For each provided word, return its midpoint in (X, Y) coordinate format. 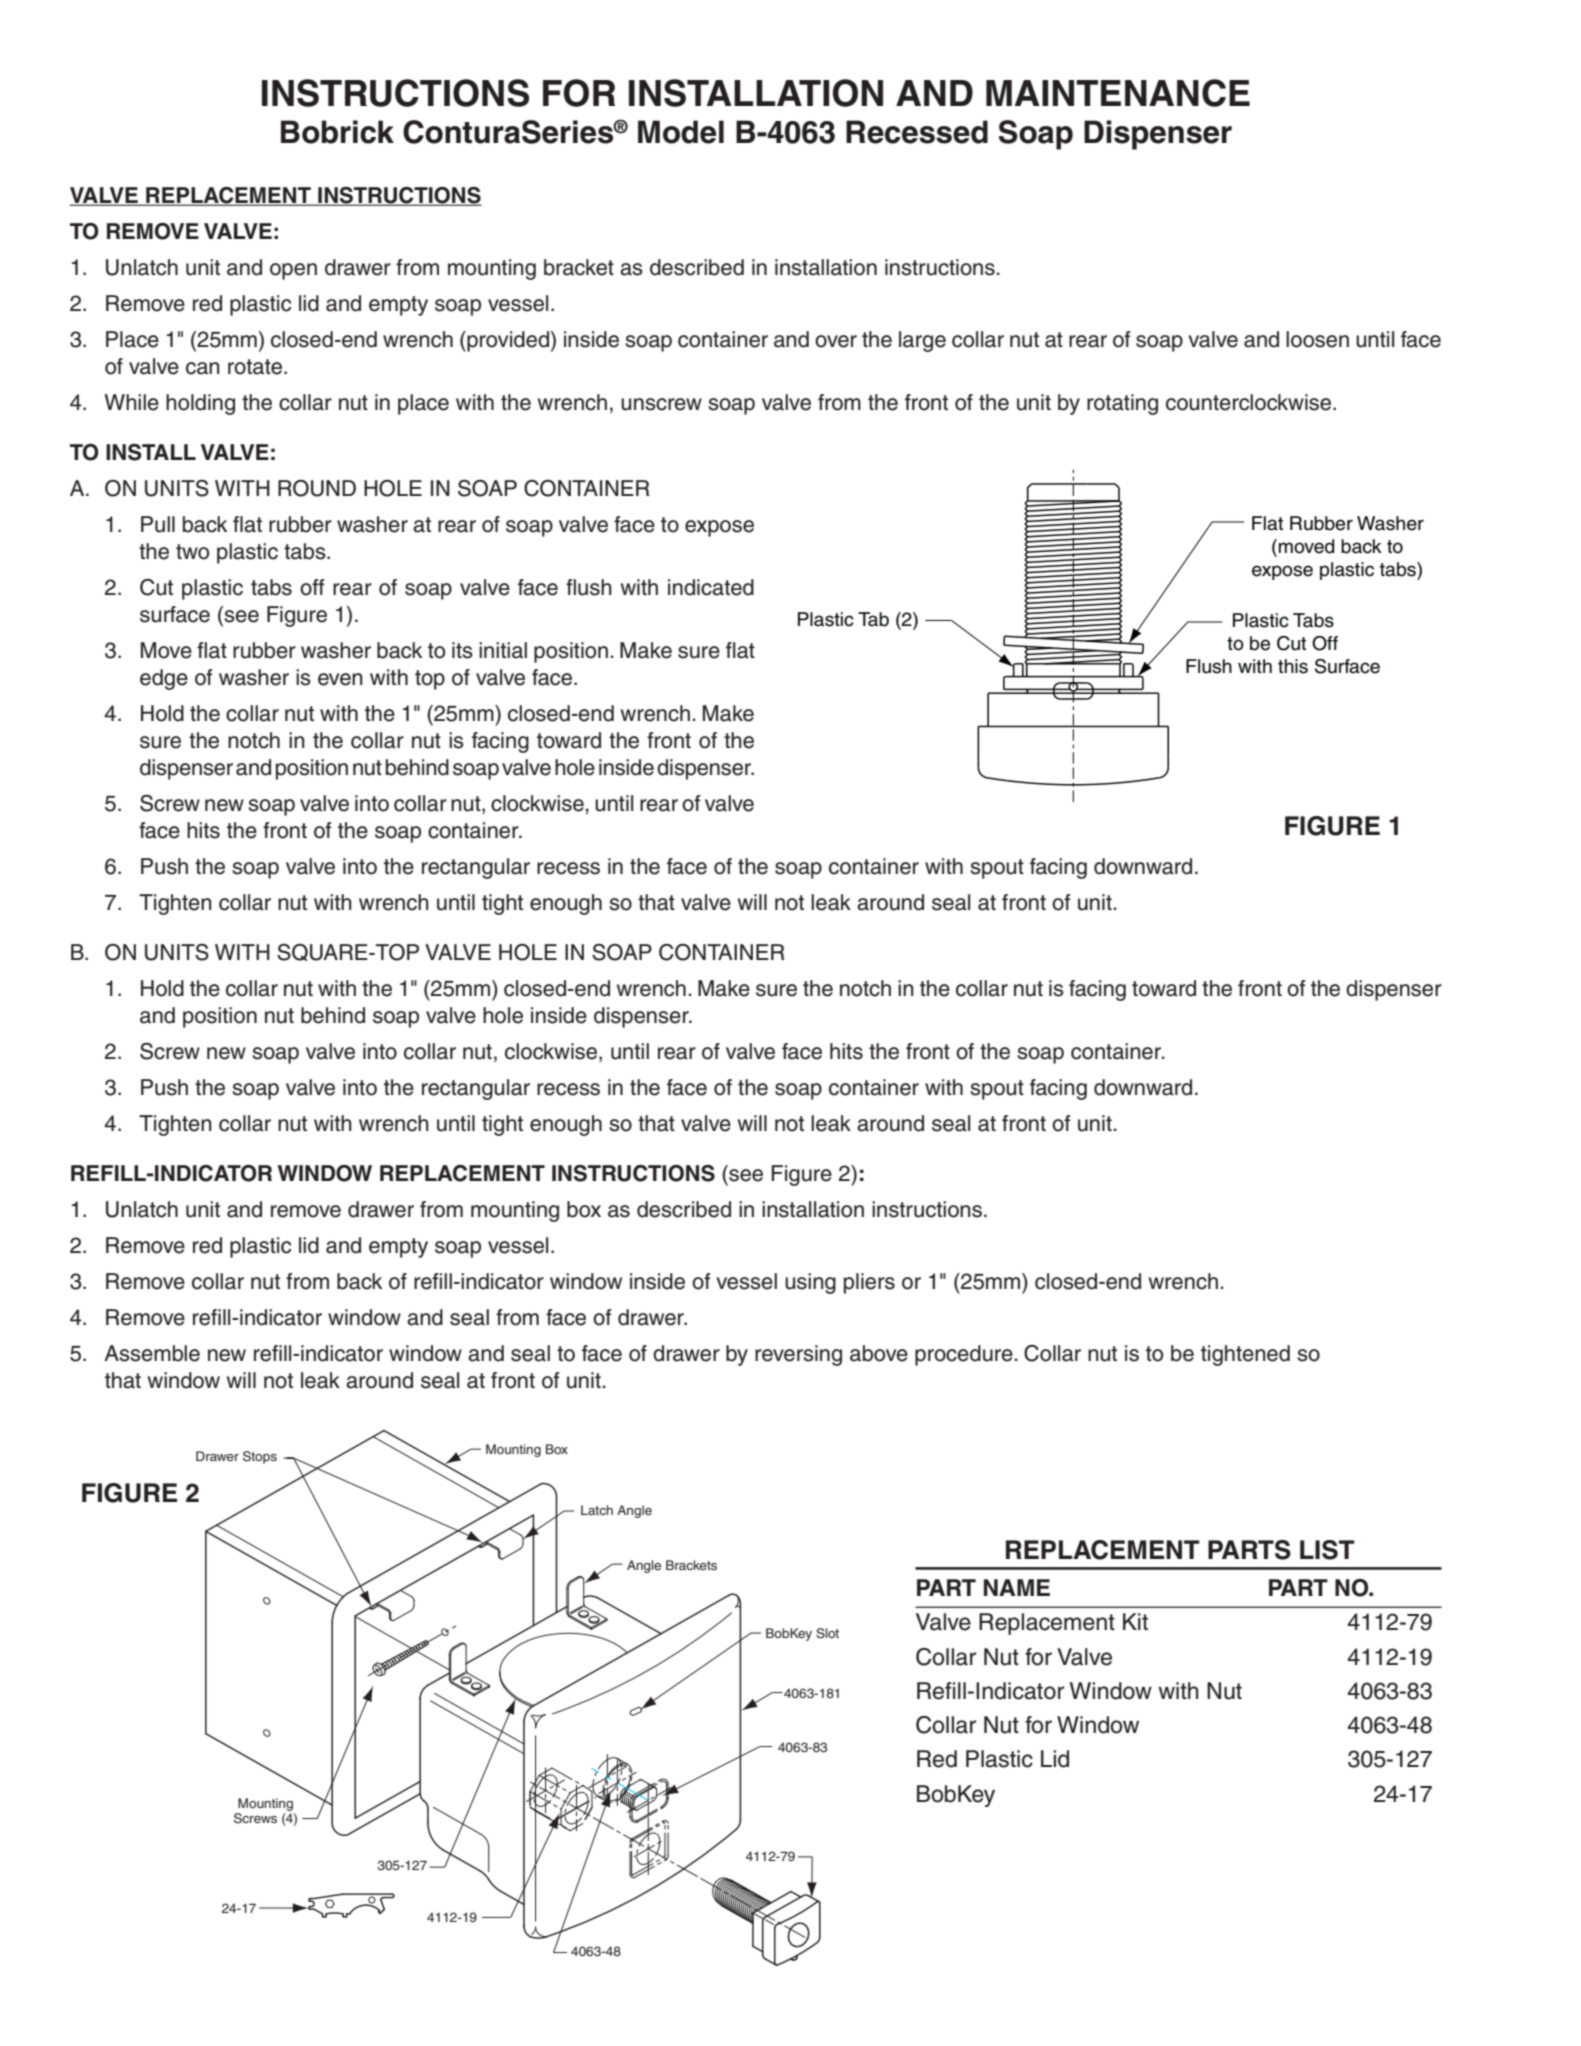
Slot (827, 1633)
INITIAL (503, 650)
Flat (1267, 523)
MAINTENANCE (1118, 93)
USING (810, 1283)
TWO (192, 552)
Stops (260, 1457)
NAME (1017, 1587)
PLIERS (869, 1283)
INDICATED (711, 587)
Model (681, 132)
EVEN (340, 679)
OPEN (293, 271)
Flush (1209, 666)
